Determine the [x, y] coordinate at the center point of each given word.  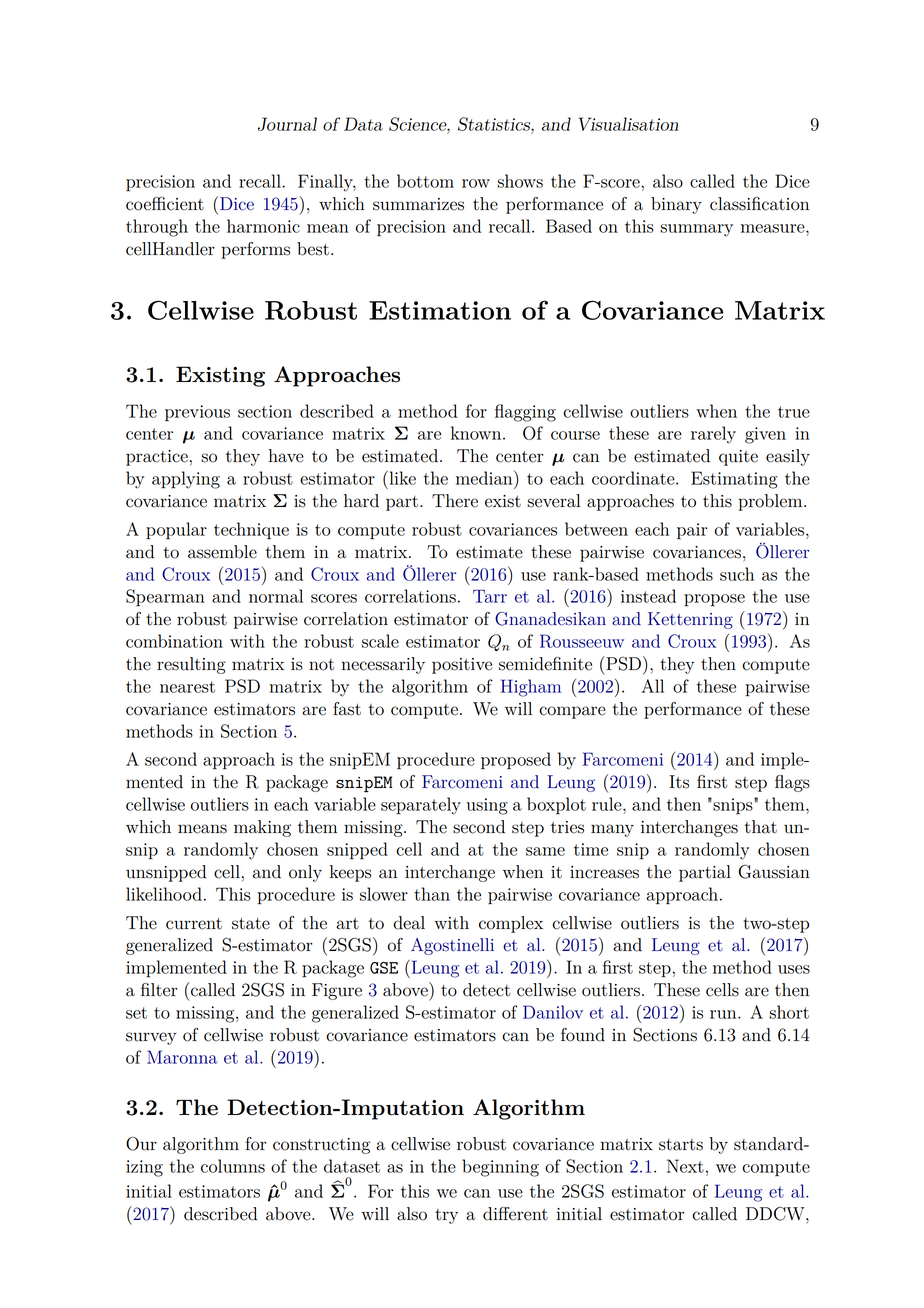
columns [233, 1166]
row [476, 183]
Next [685, 1166]
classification [759, 204]
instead [648, 596]
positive [462, 666]
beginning [500, 1168]
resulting [191, 665]
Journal [287, 124]
